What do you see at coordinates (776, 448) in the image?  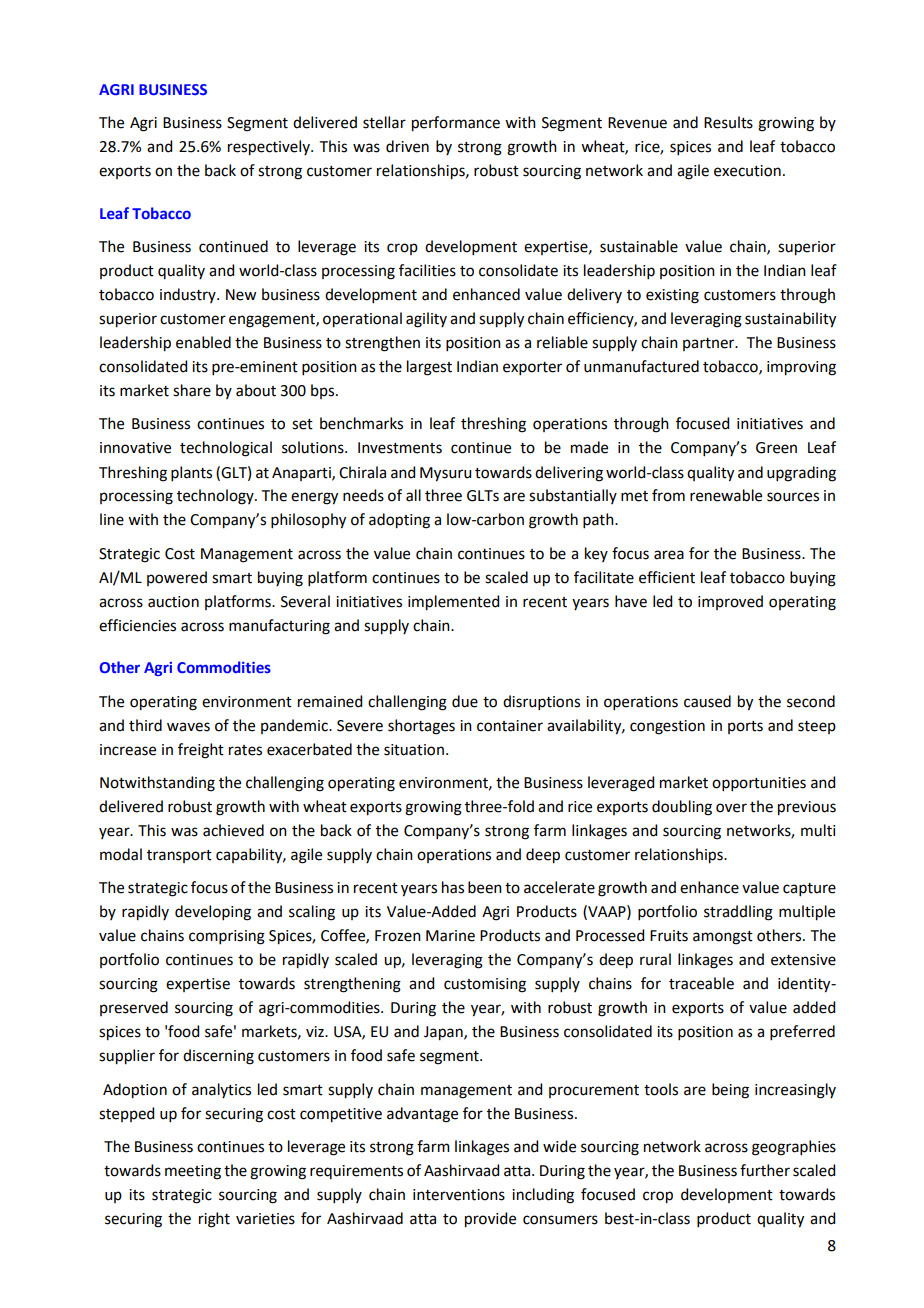 I see `Green` at bounding box center [776, 448].
